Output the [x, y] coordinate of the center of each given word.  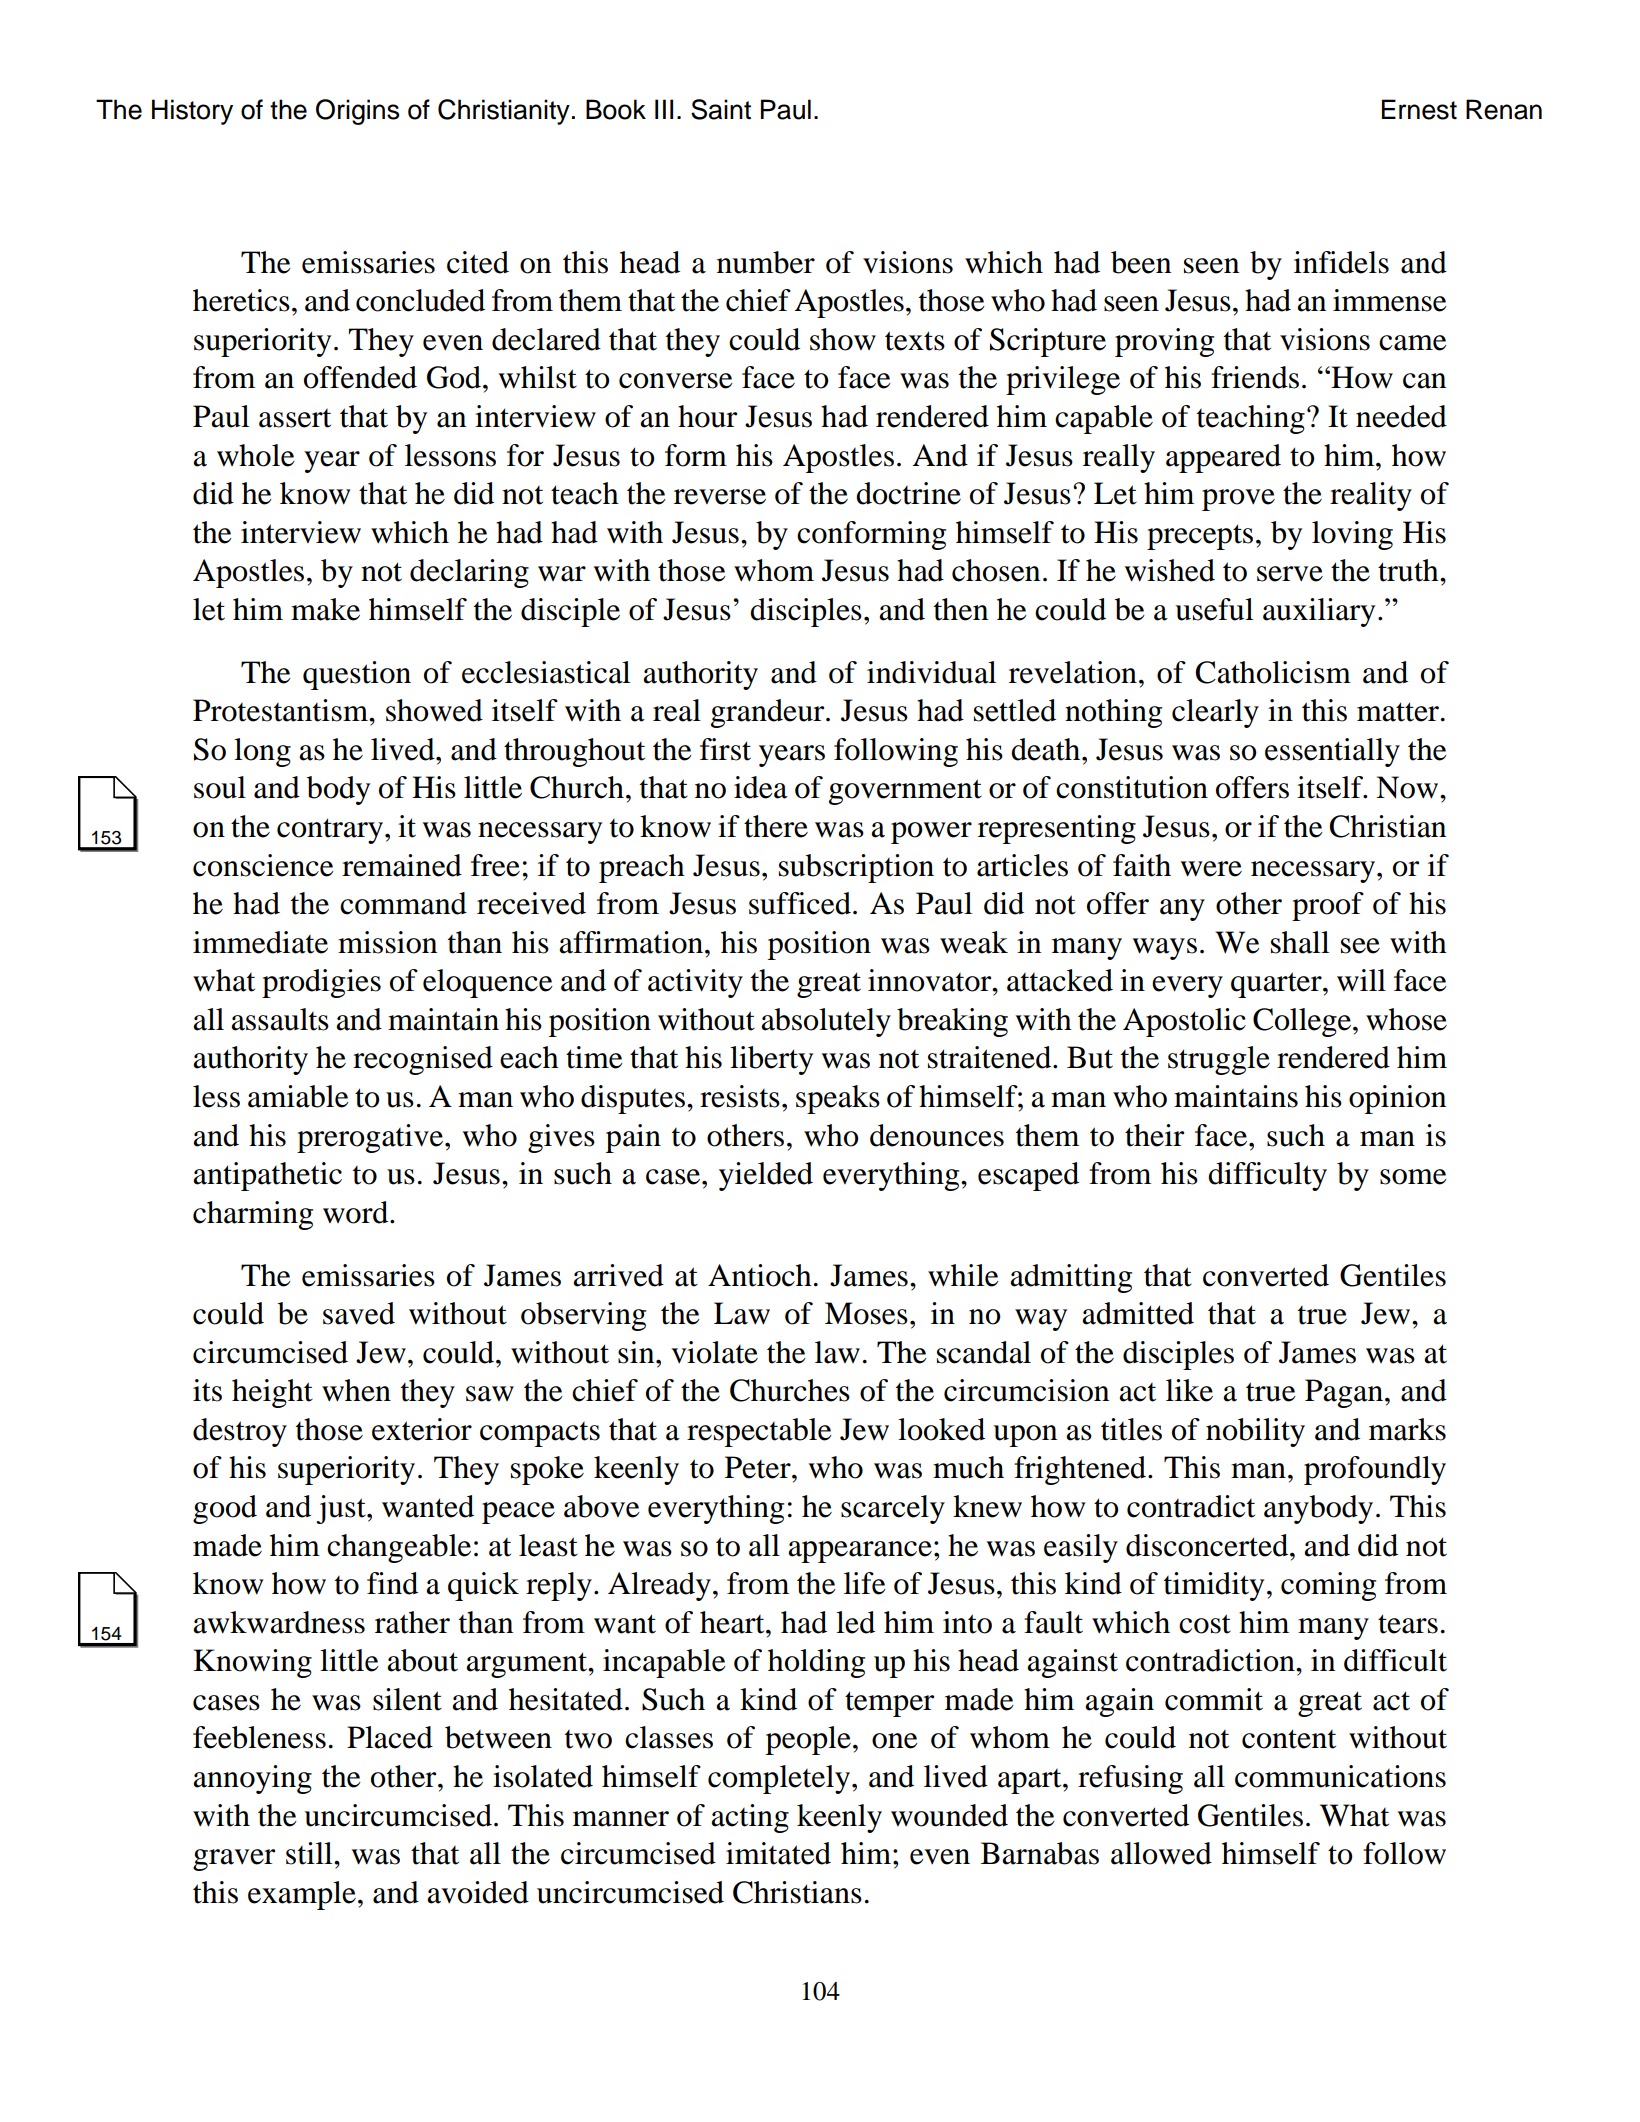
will [1361, 980]
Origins [357, 112]
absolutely [826, 1022]
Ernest [1419, 109]
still [310, 1853]
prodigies [321, 983]
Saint [721, 109]
